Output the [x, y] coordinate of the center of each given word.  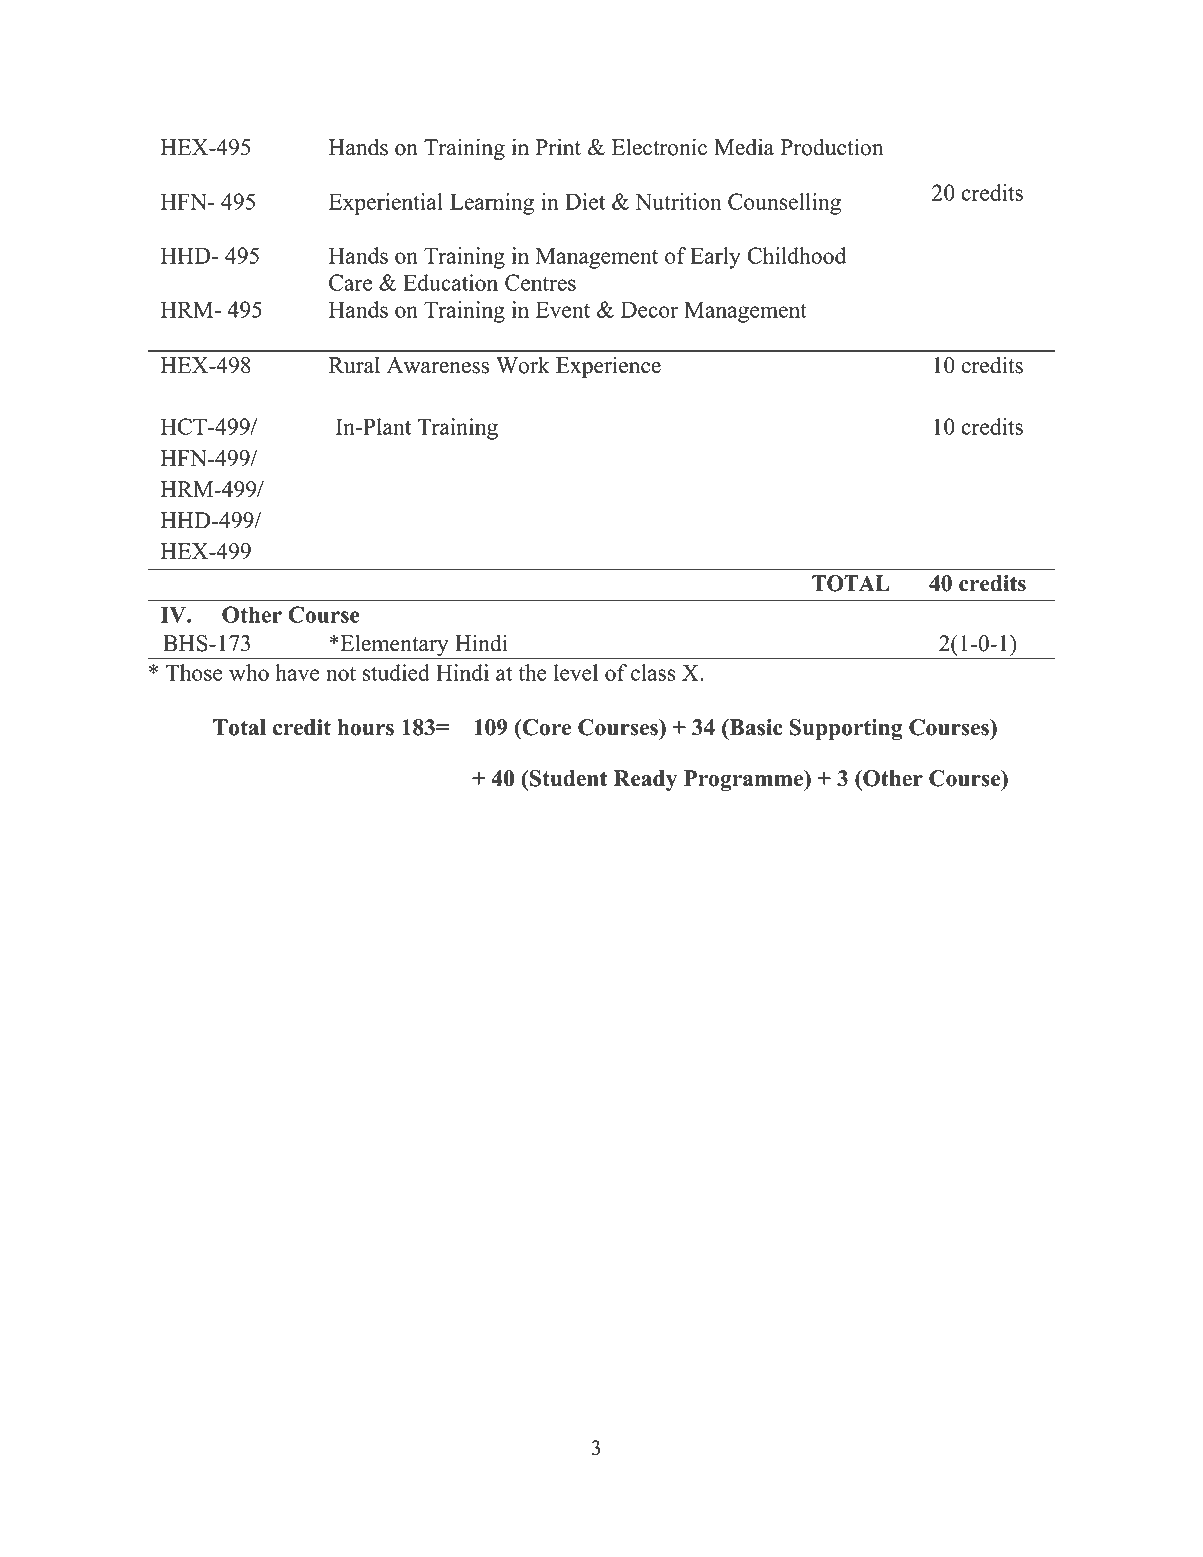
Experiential [386, 204]
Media [744, 147]
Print [558, 146]
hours [366, 727]
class [653, 672]
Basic [754, 727]
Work [523, 365]
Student [567, 778]
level [576, 672]
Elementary [394, 646]
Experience [608, 367]
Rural [354, 365]
